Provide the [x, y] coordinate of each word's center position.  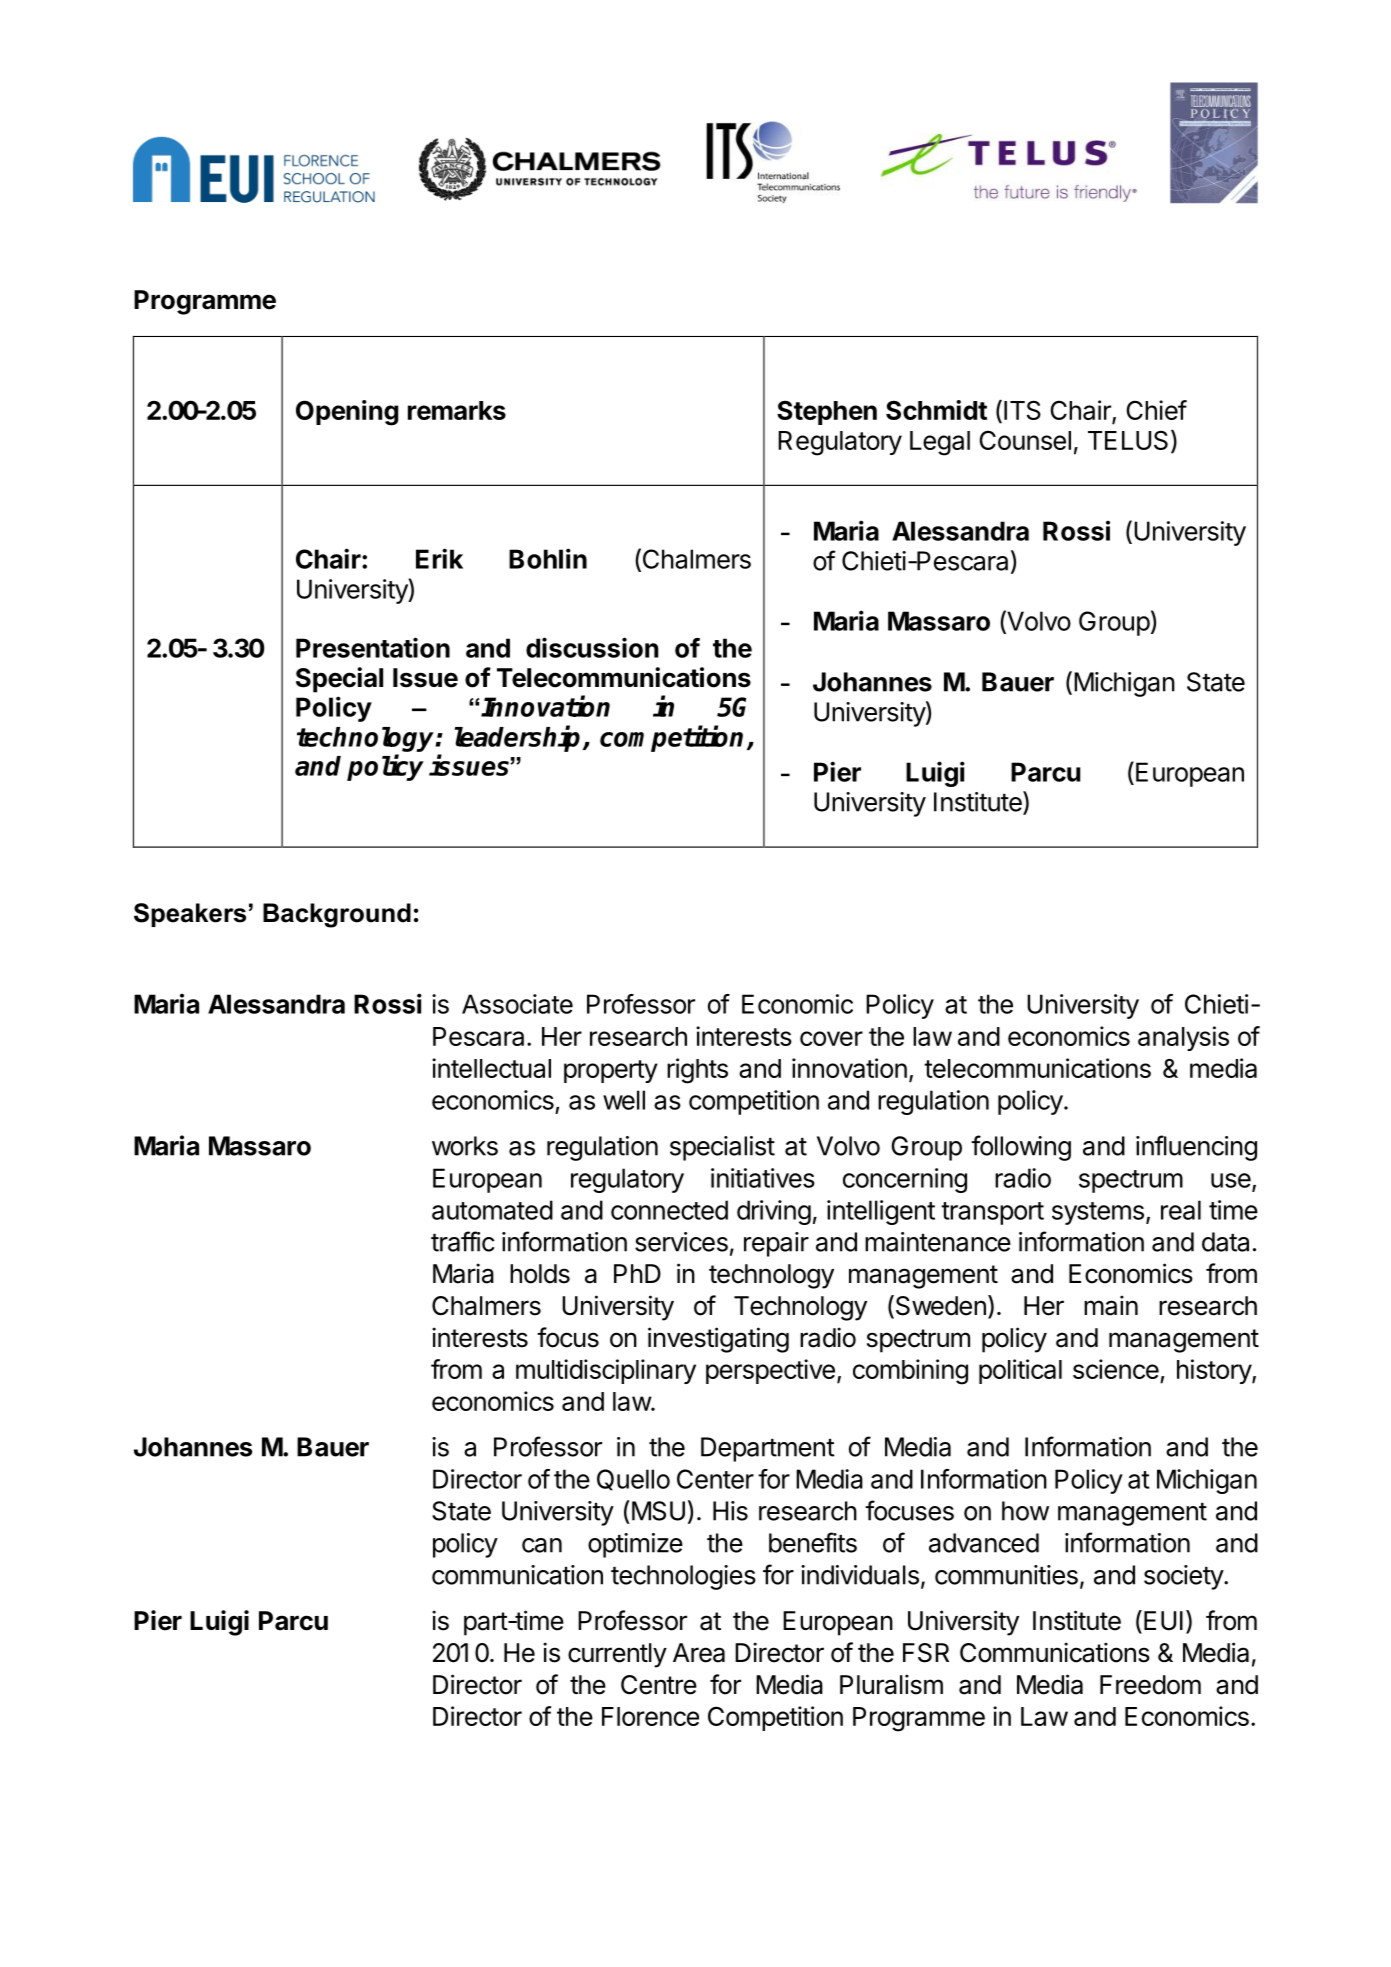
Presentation [373, 647]
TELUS [1128, 440]
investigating [718, 1340]
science [1116, 1369]
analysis [1183, 1038]
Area [699, 1653]
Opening [347, 413]
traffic [463, 1241]
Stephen [827, 412]
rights [697, 1071]
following [1021, 1148]
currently [617, 1655]
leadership [519, 738]
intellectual [491, 1068]
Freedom [1150, 1685]
